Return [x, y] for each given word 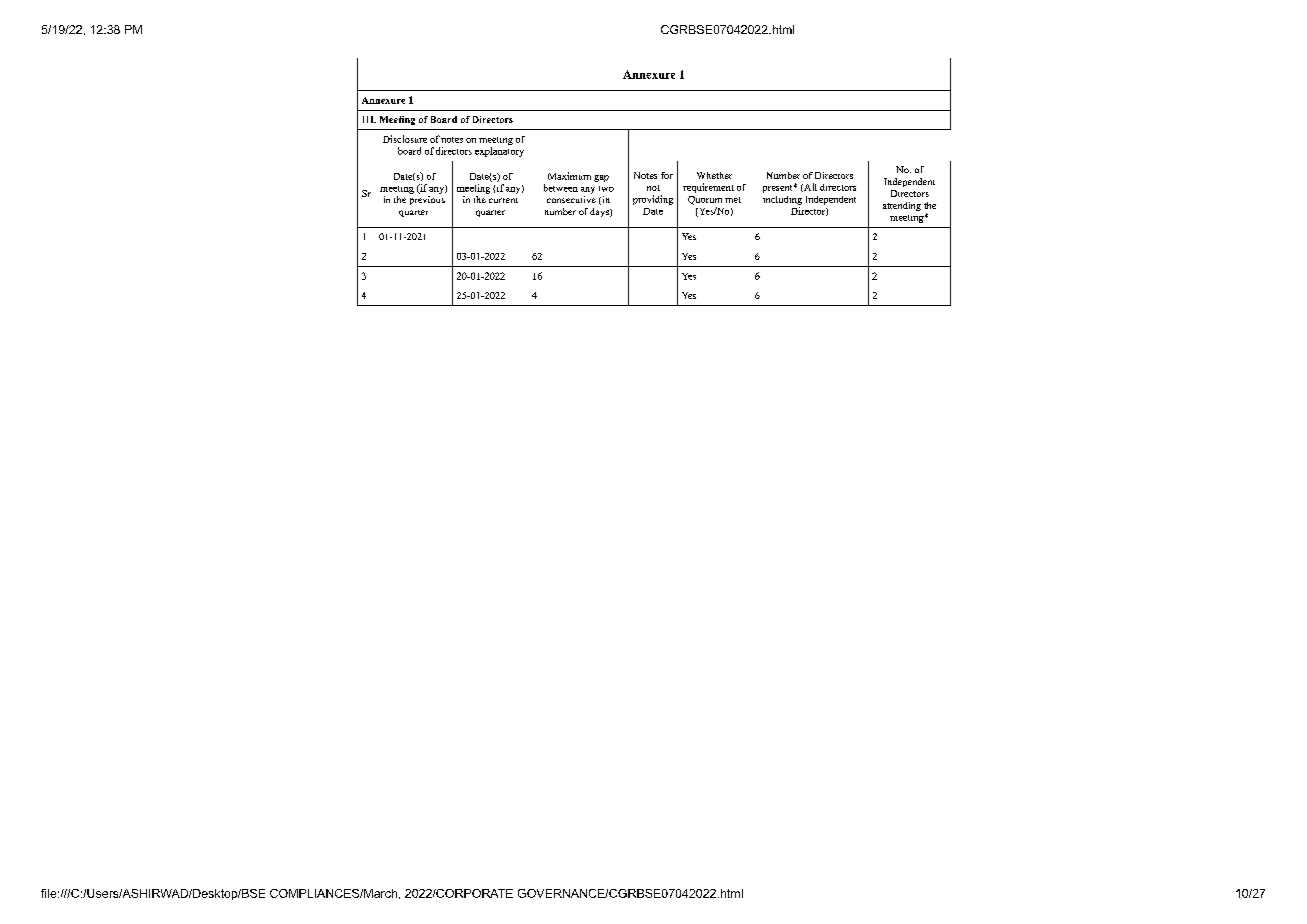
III [369, 119]
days [600, 212]
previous [427, 200]
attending [902, 206]
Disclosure [405, 139]
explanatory [499, 152]
